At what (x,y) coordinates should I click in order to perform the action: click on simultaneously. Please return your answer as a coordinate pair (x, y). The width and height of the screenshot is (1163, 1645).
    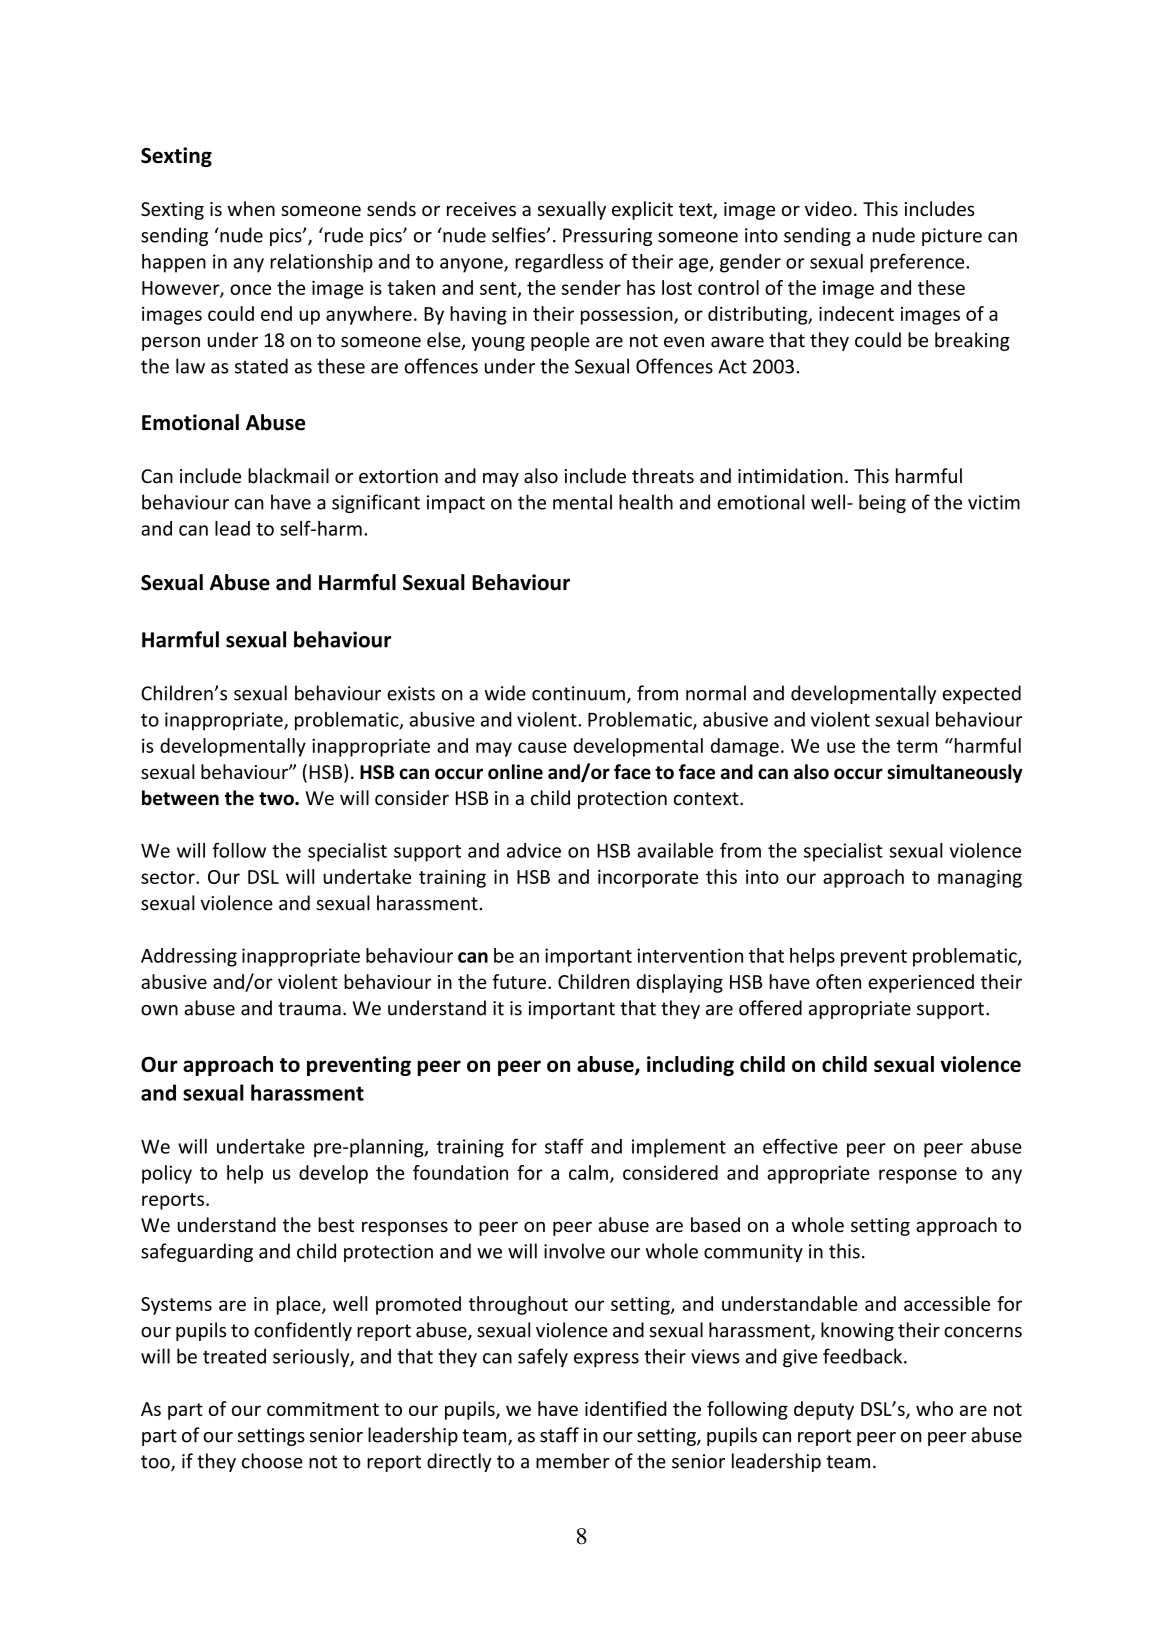
    Looking at the image, I should click on (955, 773).
